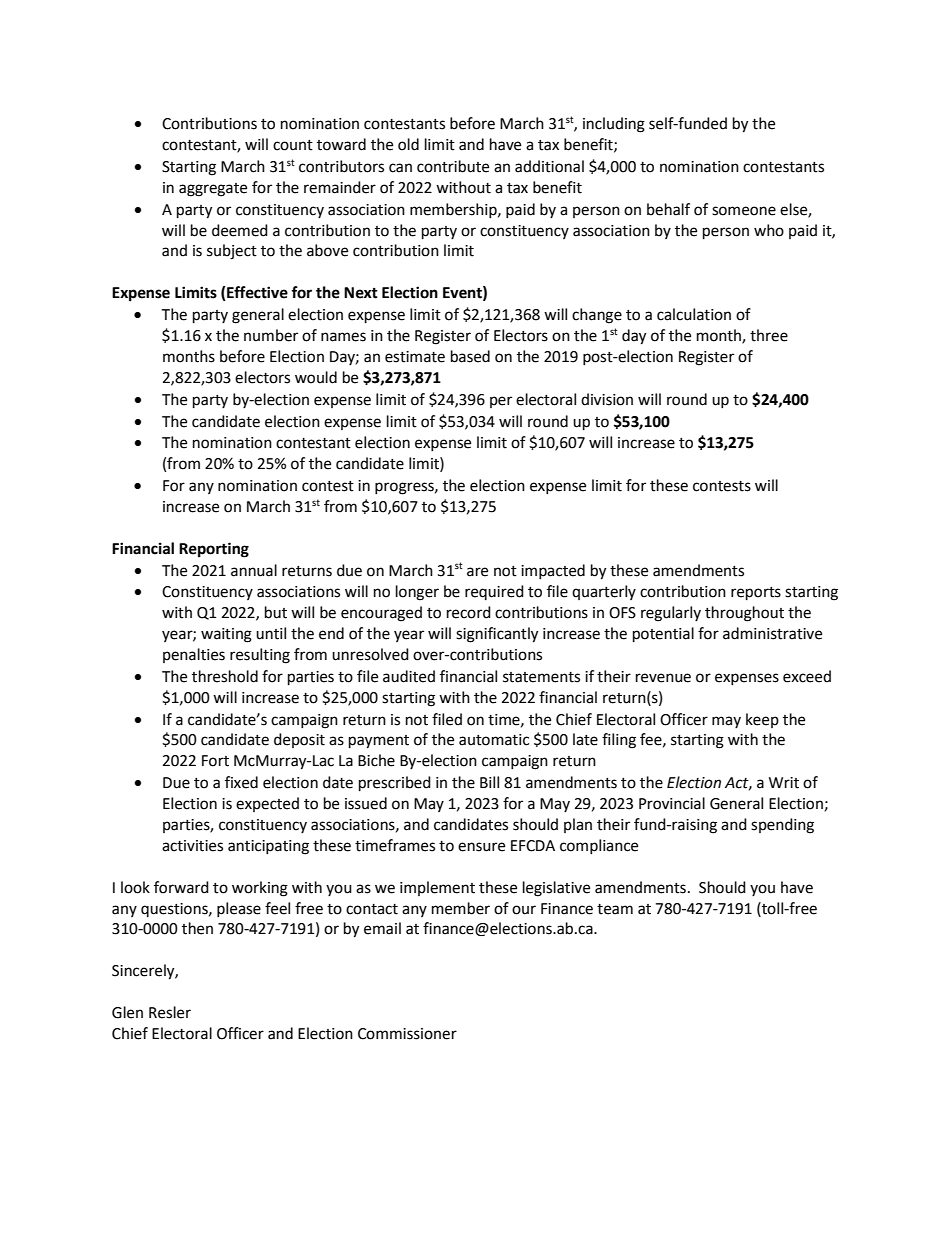  What do you see at coordinates (470, 356) in the page?
I see `based` at bounding box center [470, 356].
